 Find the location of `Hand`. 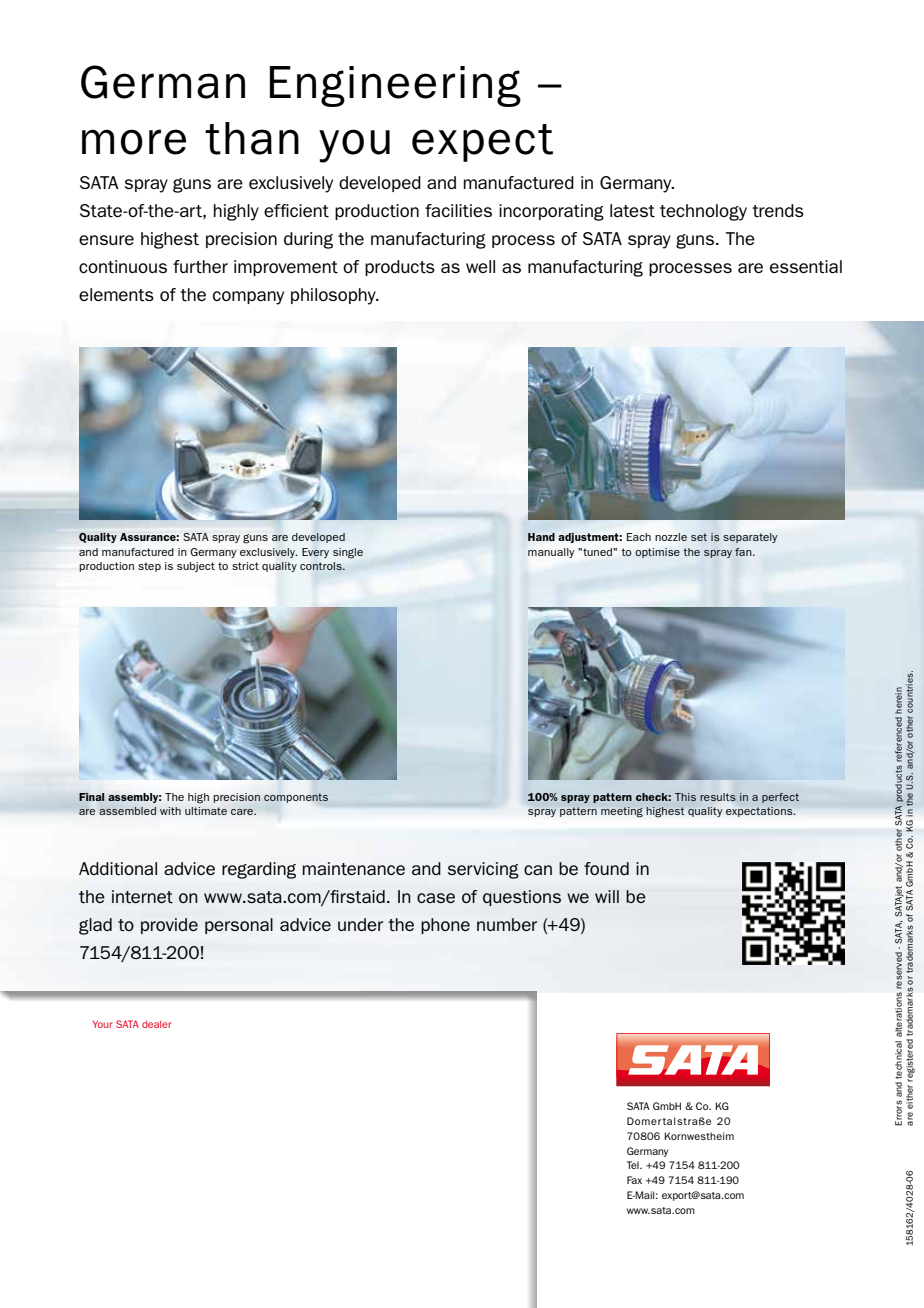

Hand is located at coordinates (541, 537).
